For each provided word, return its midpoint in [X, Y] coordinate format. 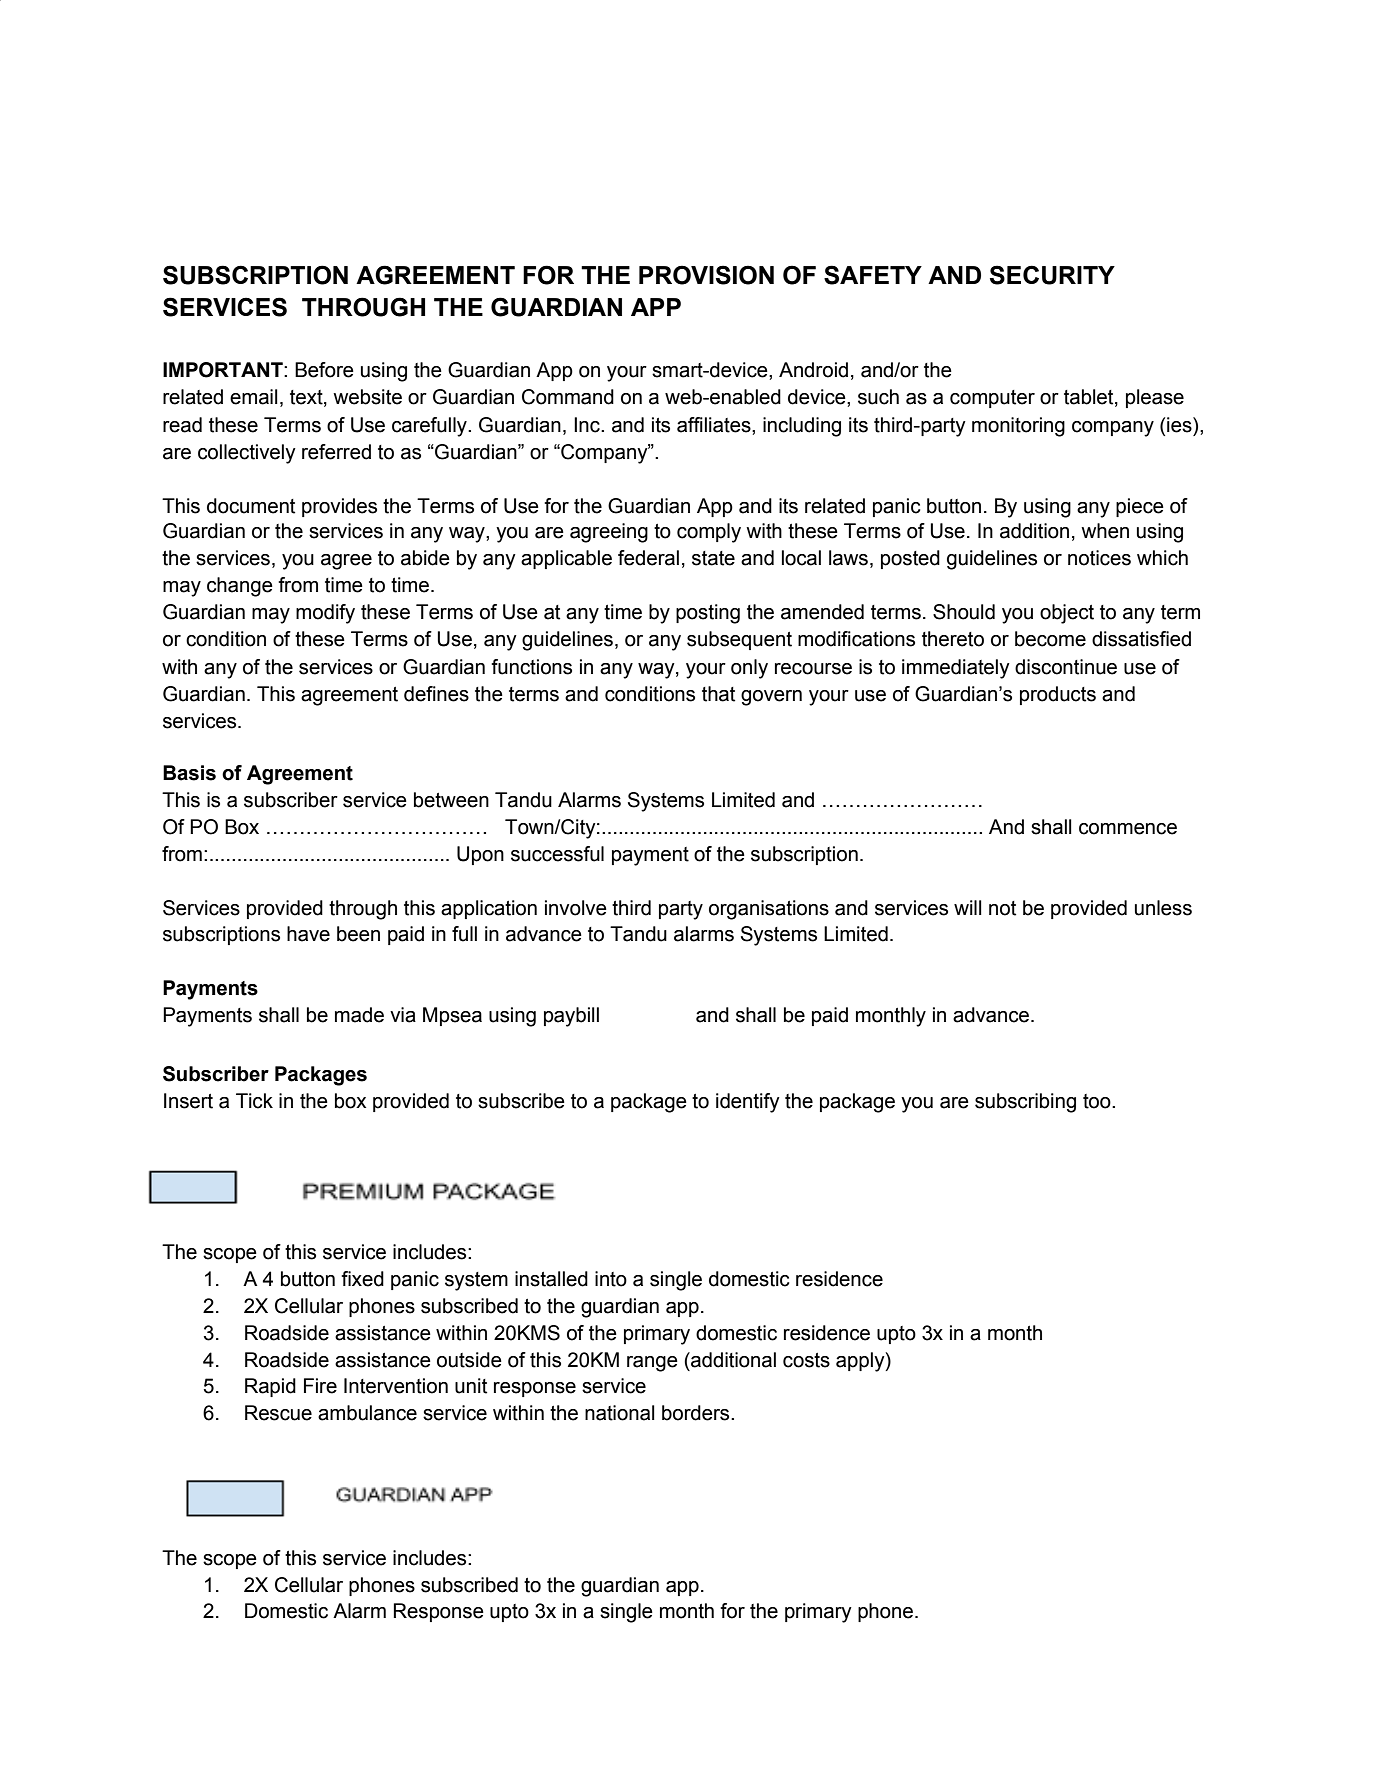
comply [709, 533]
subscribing [1025, 1103]
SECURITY [1052, 275]
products [1058, 695]
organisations [769, 910]
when [1105, 531]
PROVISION [706, 275]
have [308, 934]
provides [339, 507]
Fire [320, 1386]
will [968, 907]
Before [324, 370]
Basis [189, 773]
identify [748, 1103]
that [718, 694]
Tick [254, 1101]
